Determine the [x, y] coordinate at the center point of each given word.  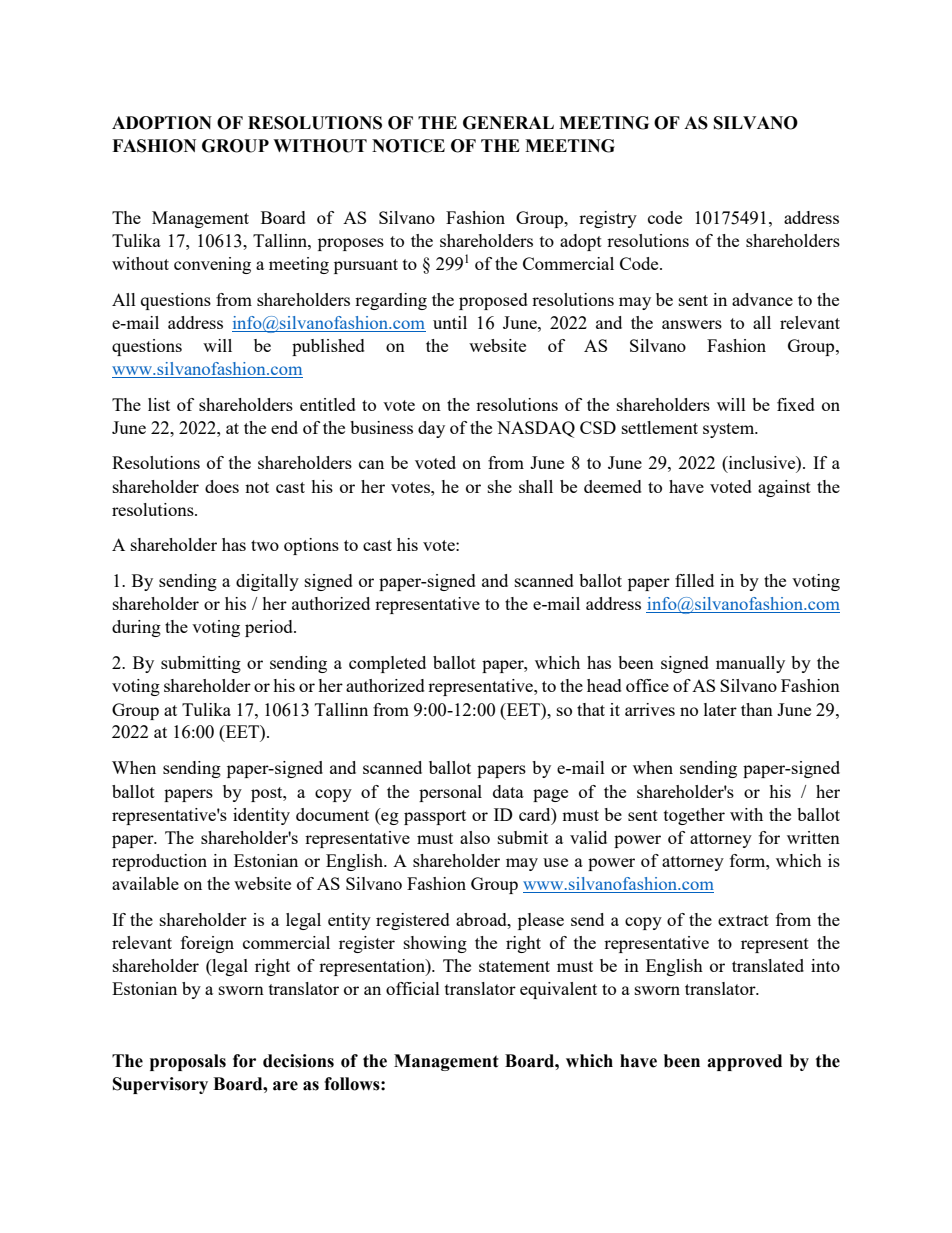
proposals [188, 1062]
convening [212, 265]
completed [387, 664]
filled [694, 580]
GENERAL [508, 123]
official [413, 988]
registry [608, 219]
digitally [267, 582]
